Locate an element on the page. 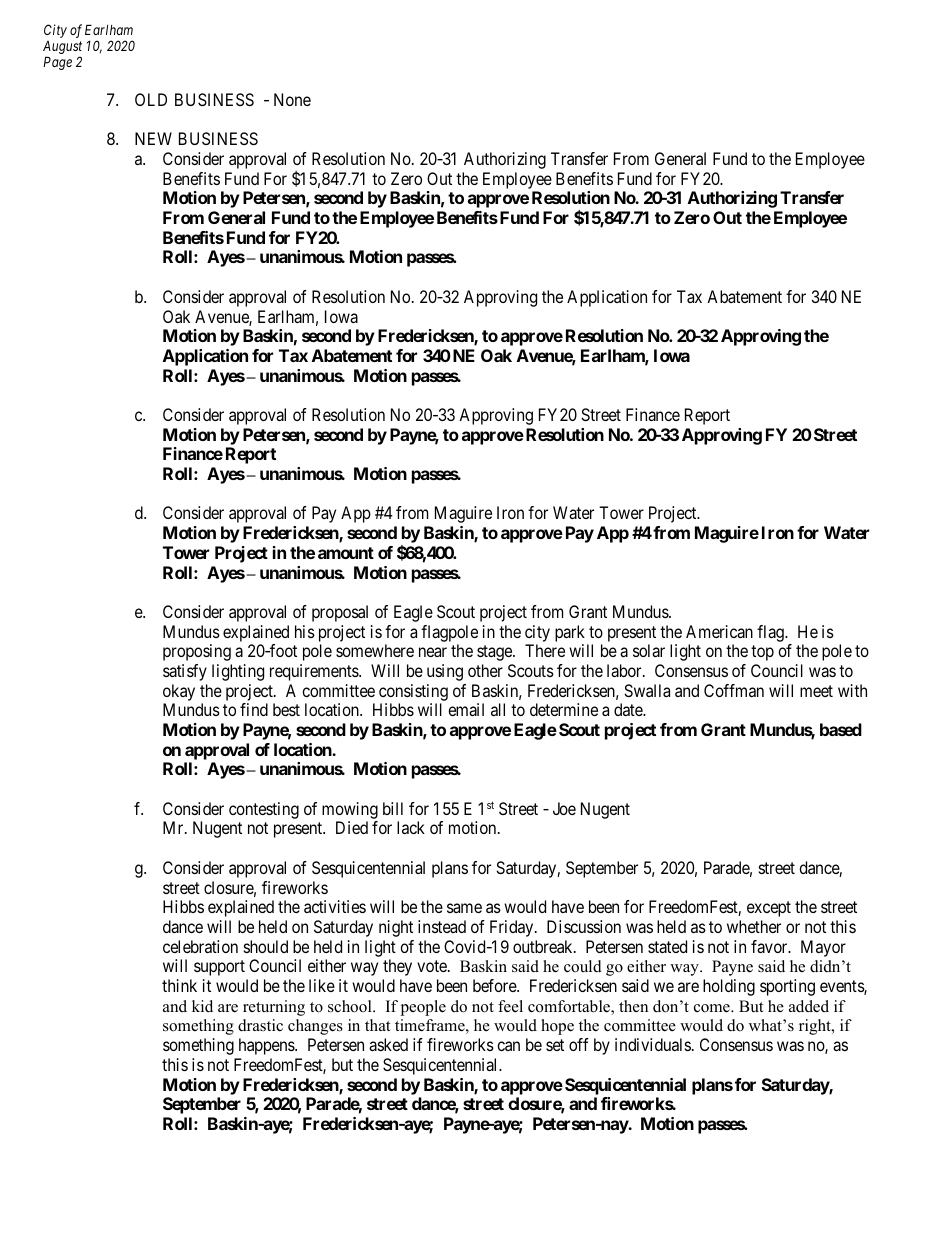  American is located at coordinates (719, 631).
